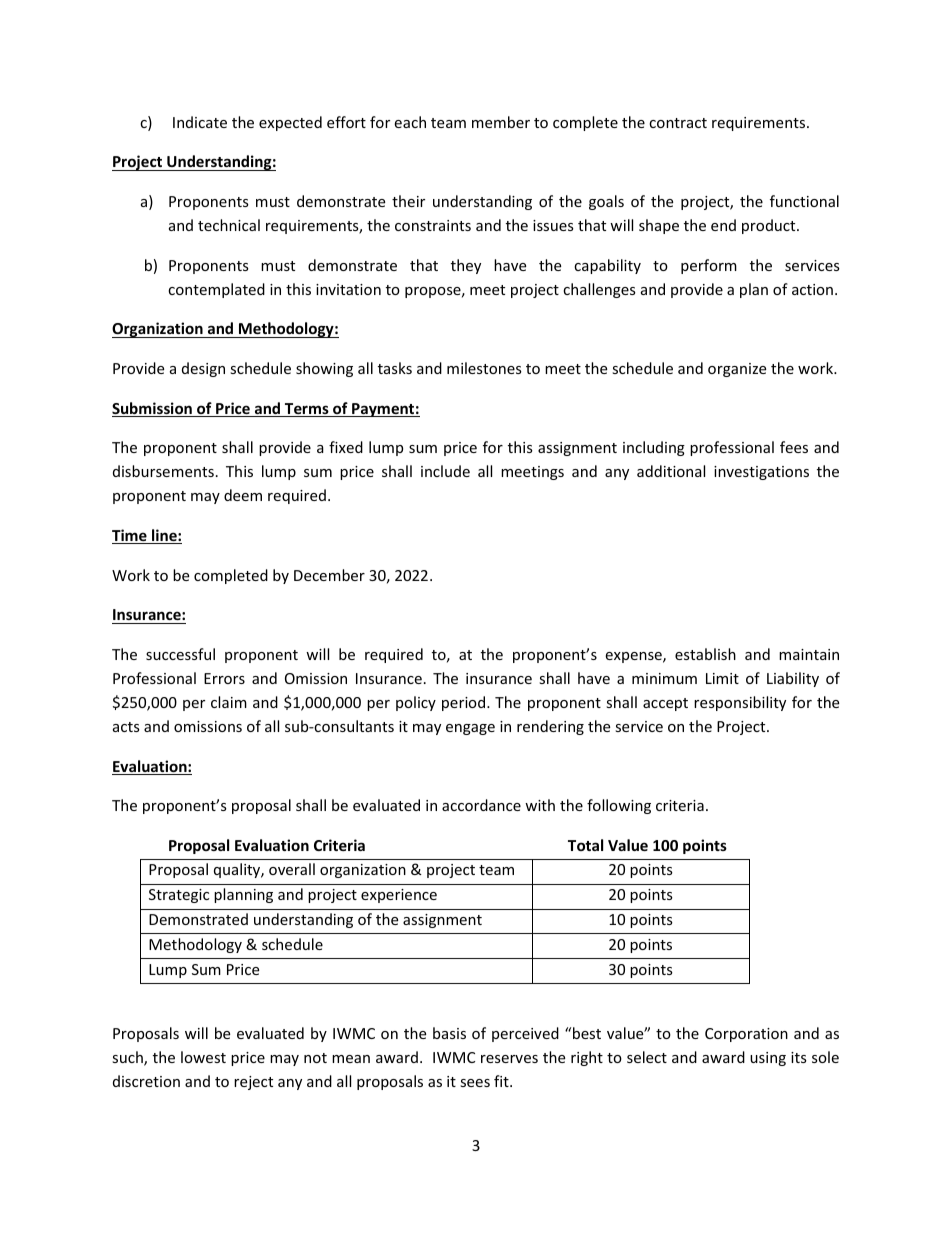 Image resolution: width=952 pixels, height=1233 pixels. I want to click on lowest, so click(203, 1057).
